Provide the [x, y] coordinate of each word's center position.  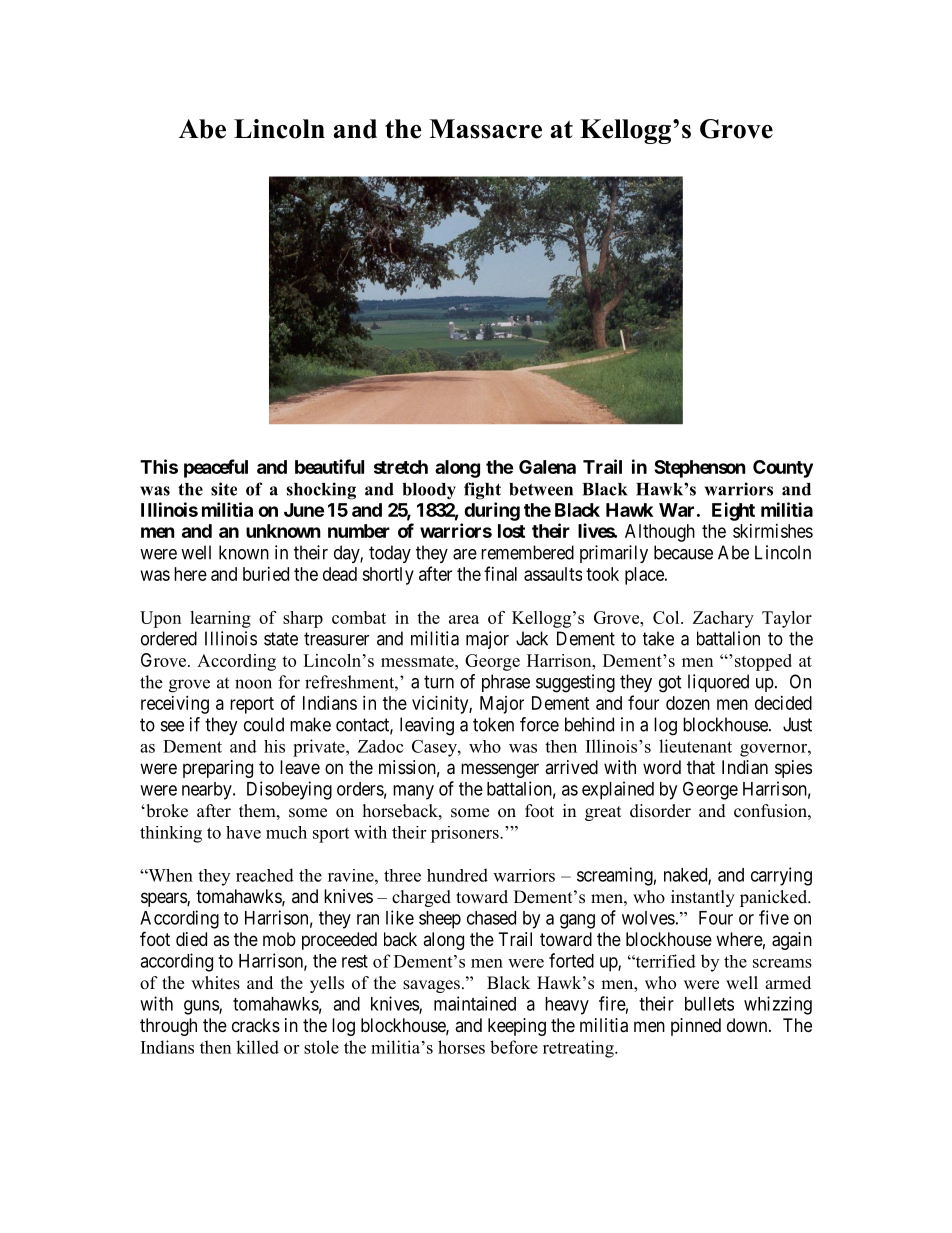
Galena [547, 467]
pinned [696, 1027]
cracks [256, 1025]
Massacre [485, 129]
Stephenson [700, 469]
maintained [475, 1003]
